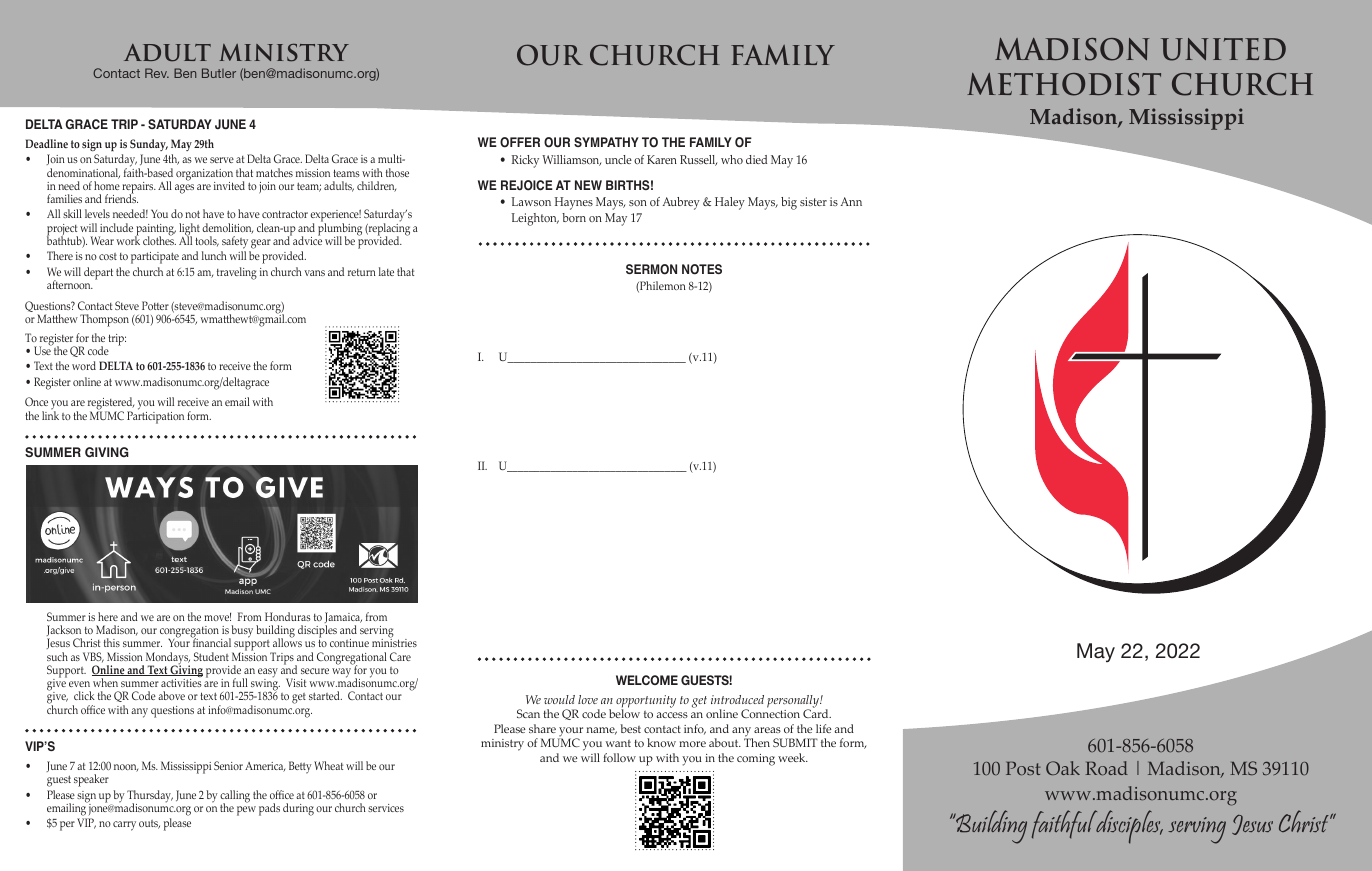  I want to click on SERMON, so click(651, 269).
